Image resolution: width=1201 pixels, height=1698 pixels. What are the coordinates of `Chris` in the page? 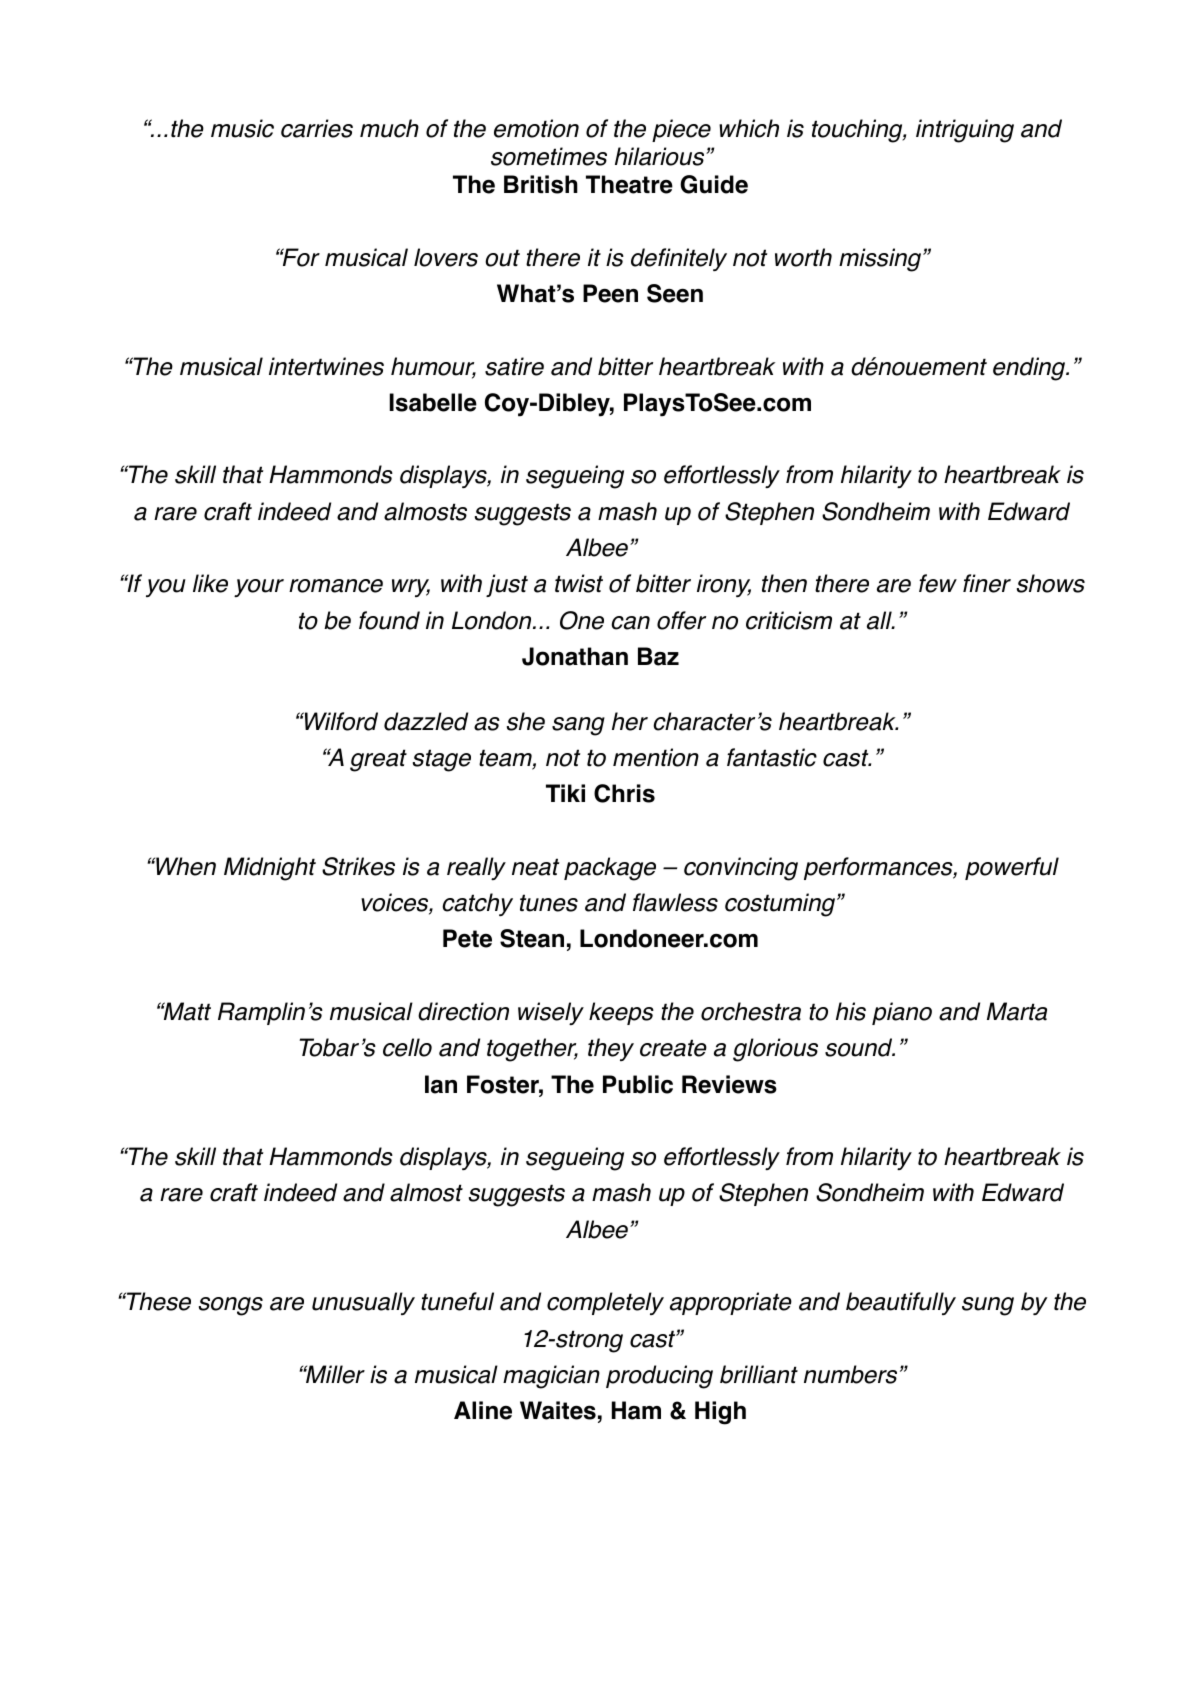 It's located at (624, 793).
